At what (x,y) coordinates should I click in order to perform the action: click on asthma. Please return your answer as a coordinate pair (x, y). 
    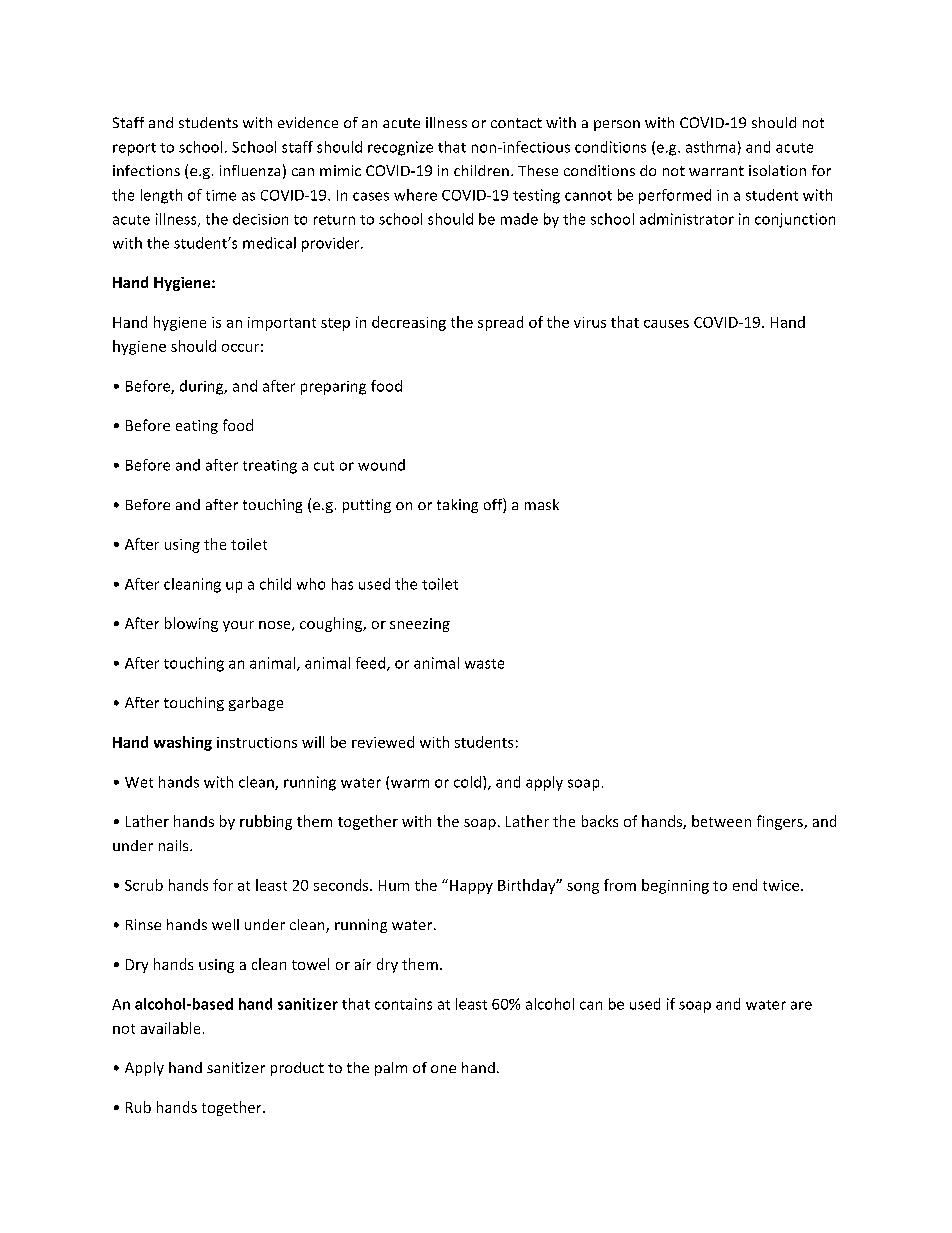
    Looking at the image, I should click on (710, 147).
